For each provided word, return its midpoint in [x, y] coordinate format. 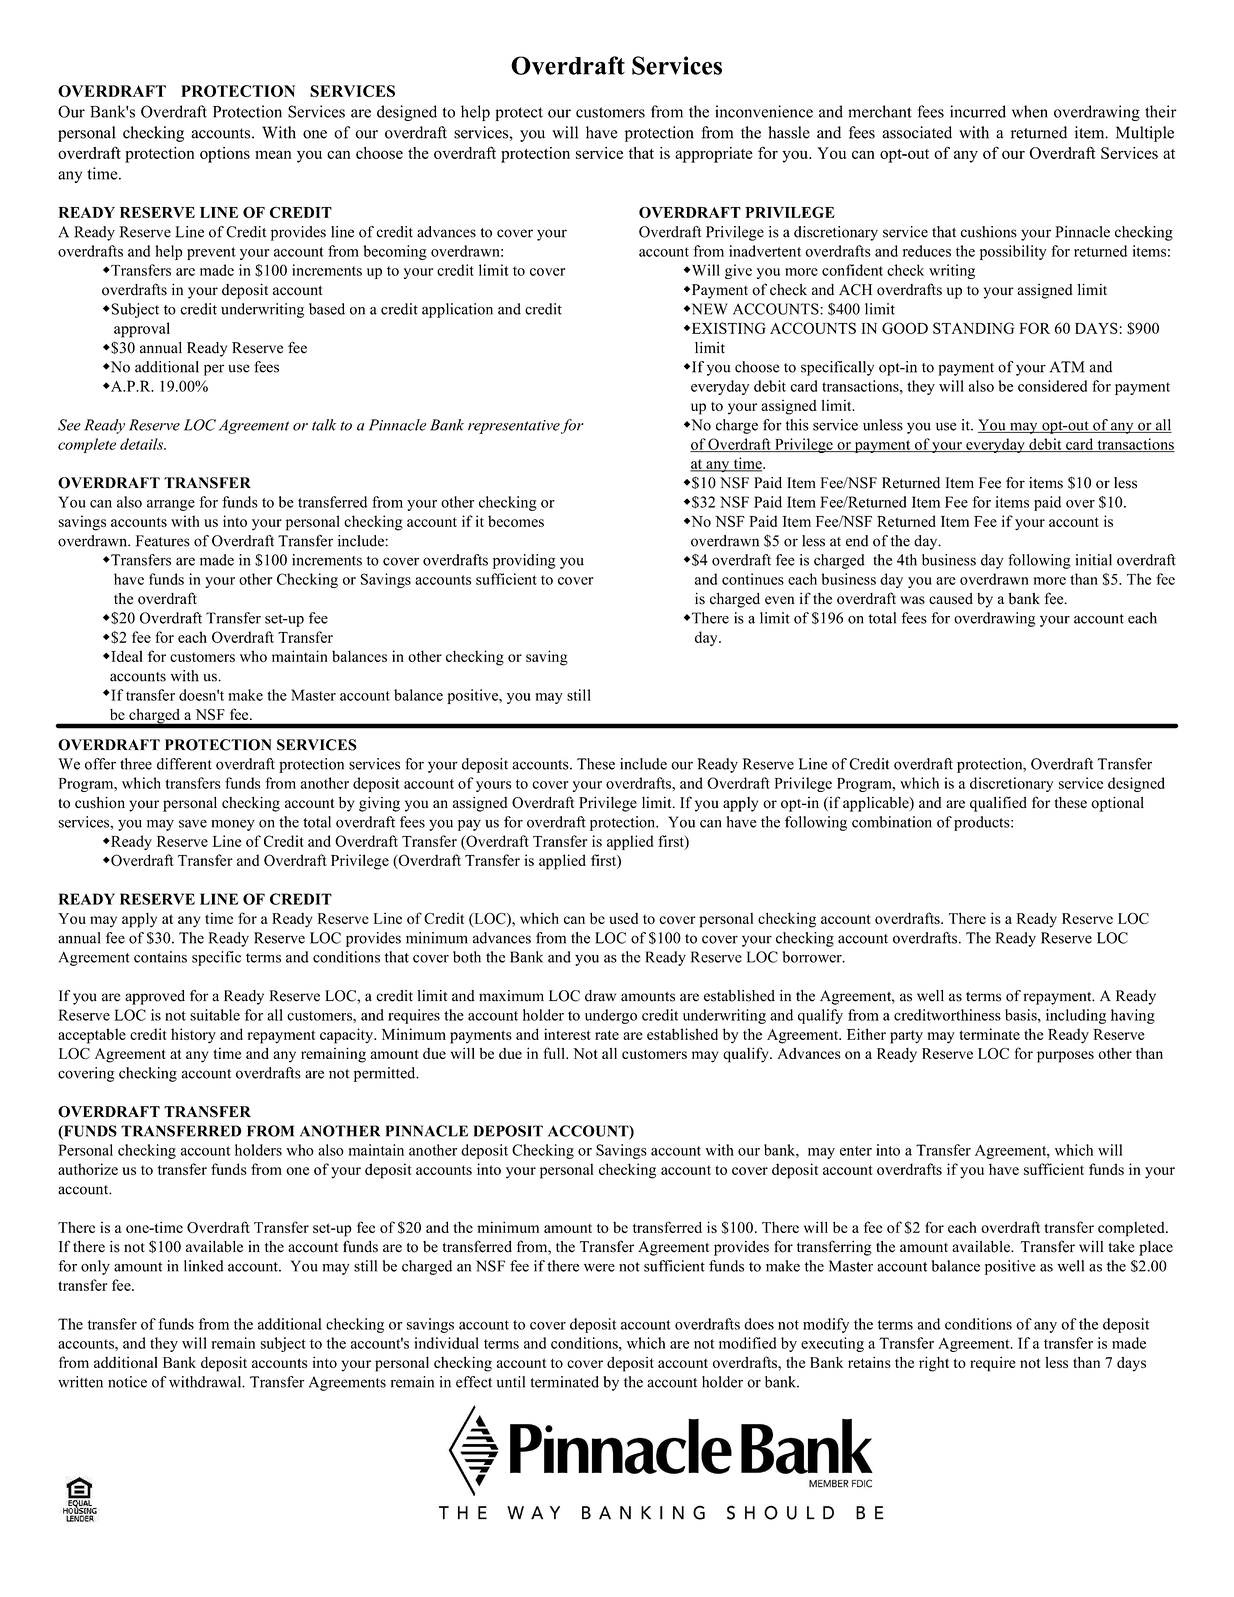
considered [1052, 386]
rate [607, 1035]
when [1030, 111]
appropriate [714, 155]
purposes [1065, 1057]
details [143, 444]
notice [127, 1382]
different [184, 764]
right [934, 1364]
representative [514, 427]
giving [379, 804]
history [193, 1036]
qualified [998, 804]
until [511, 1382]
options [225, 155]
